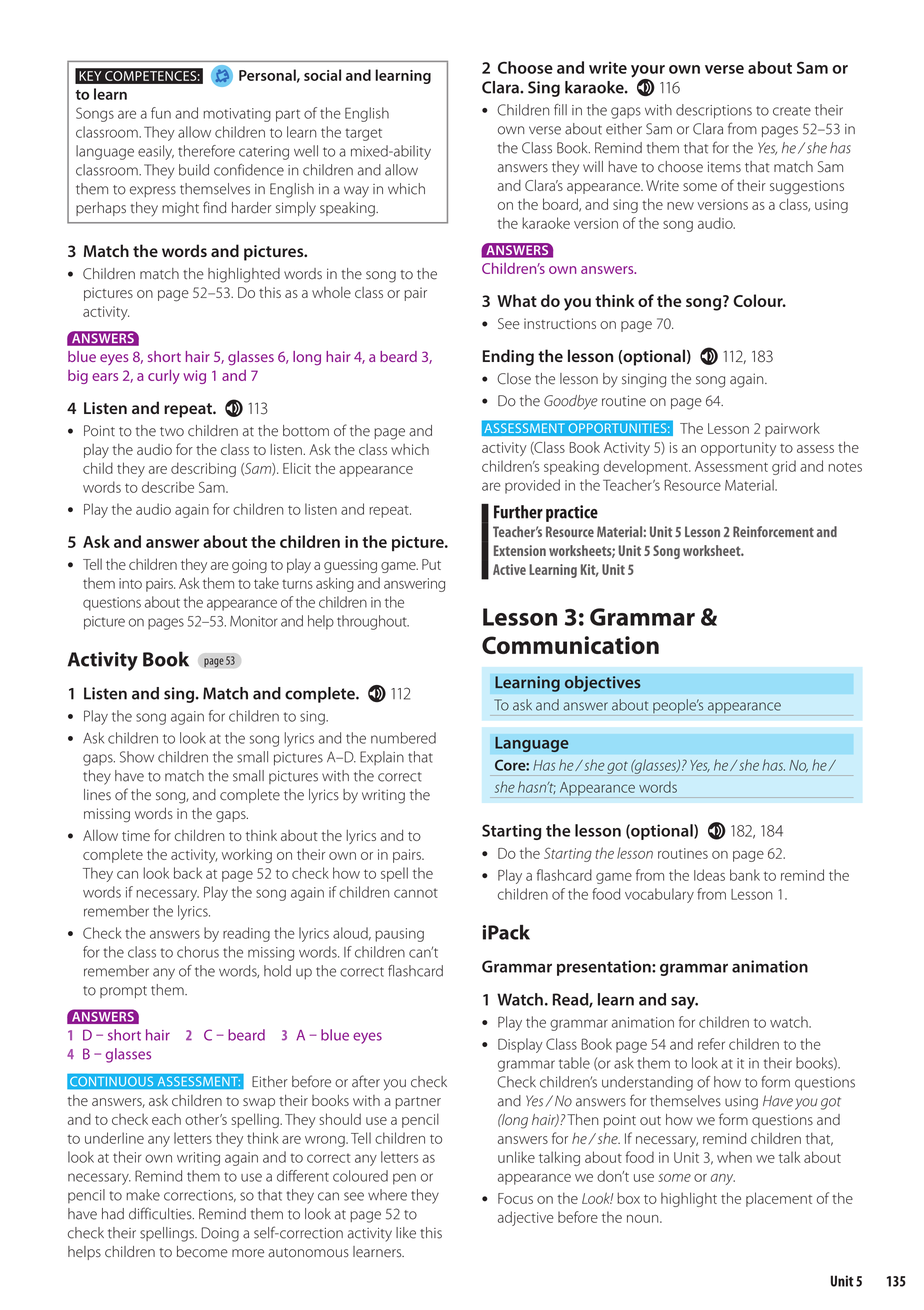  Describe the element at coordinates (161, 113) in the screenshot. I see `fun` at that location.
